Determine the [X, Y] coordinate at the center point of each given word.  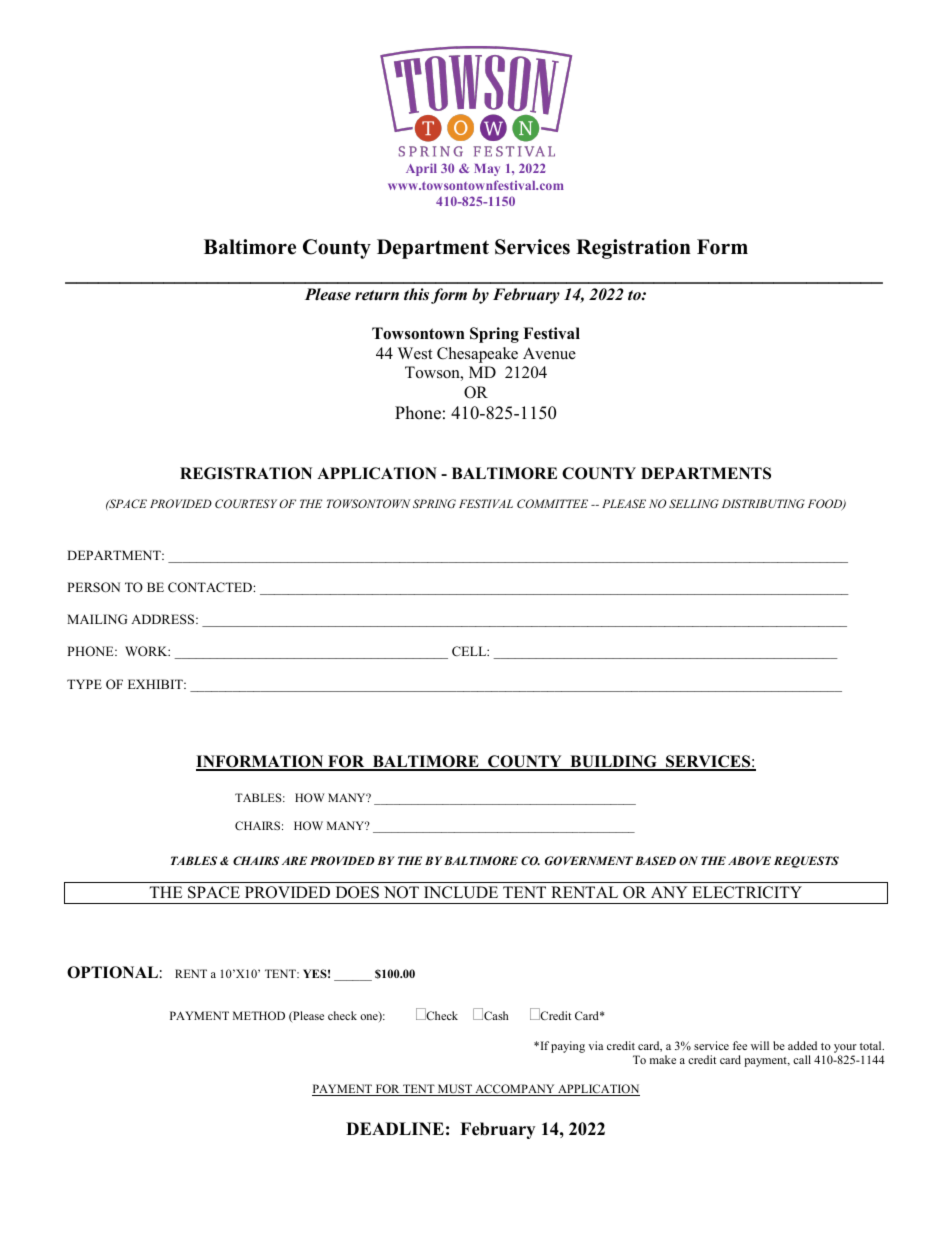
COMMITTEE [552, 503]
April [421, 169]
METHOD [259, 1015]
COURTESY [246, 503]
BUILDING [613, 762]
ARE [294, 860]
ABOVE [749, 860]
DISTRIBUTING [763, 503]
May [487, 170]
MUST [455, 1090]
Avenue [549, 353]
